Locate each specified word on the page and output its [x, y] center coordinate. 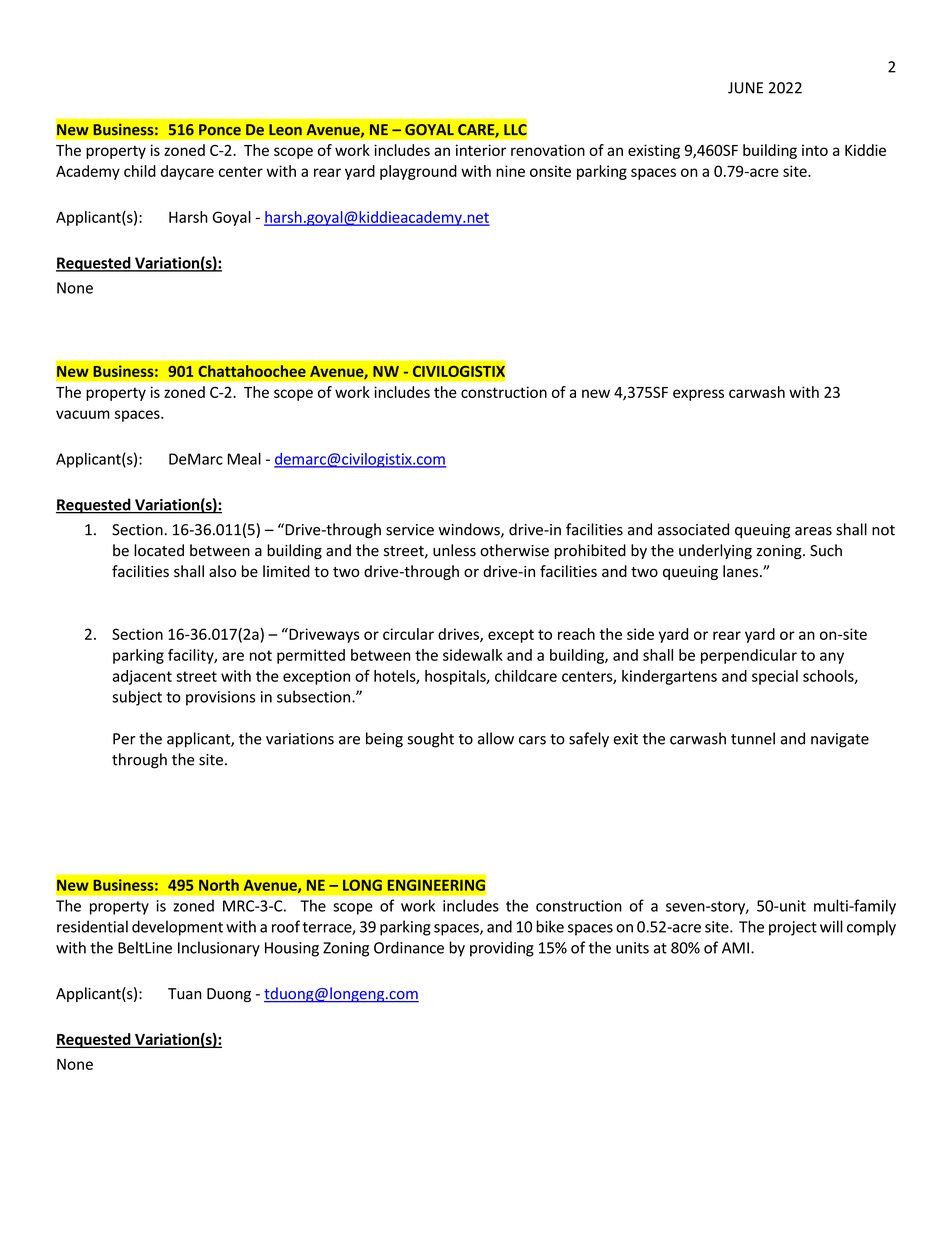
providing [502, 949]
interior [481, 150]
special [775, 677]
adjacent [142, 677]
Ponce [220, 129]
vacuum [83, 414]
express [698, 395]
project [793, 928]
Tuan [185, 994]
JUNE [745, 88]
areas [813, 531]
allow [496, 738]
